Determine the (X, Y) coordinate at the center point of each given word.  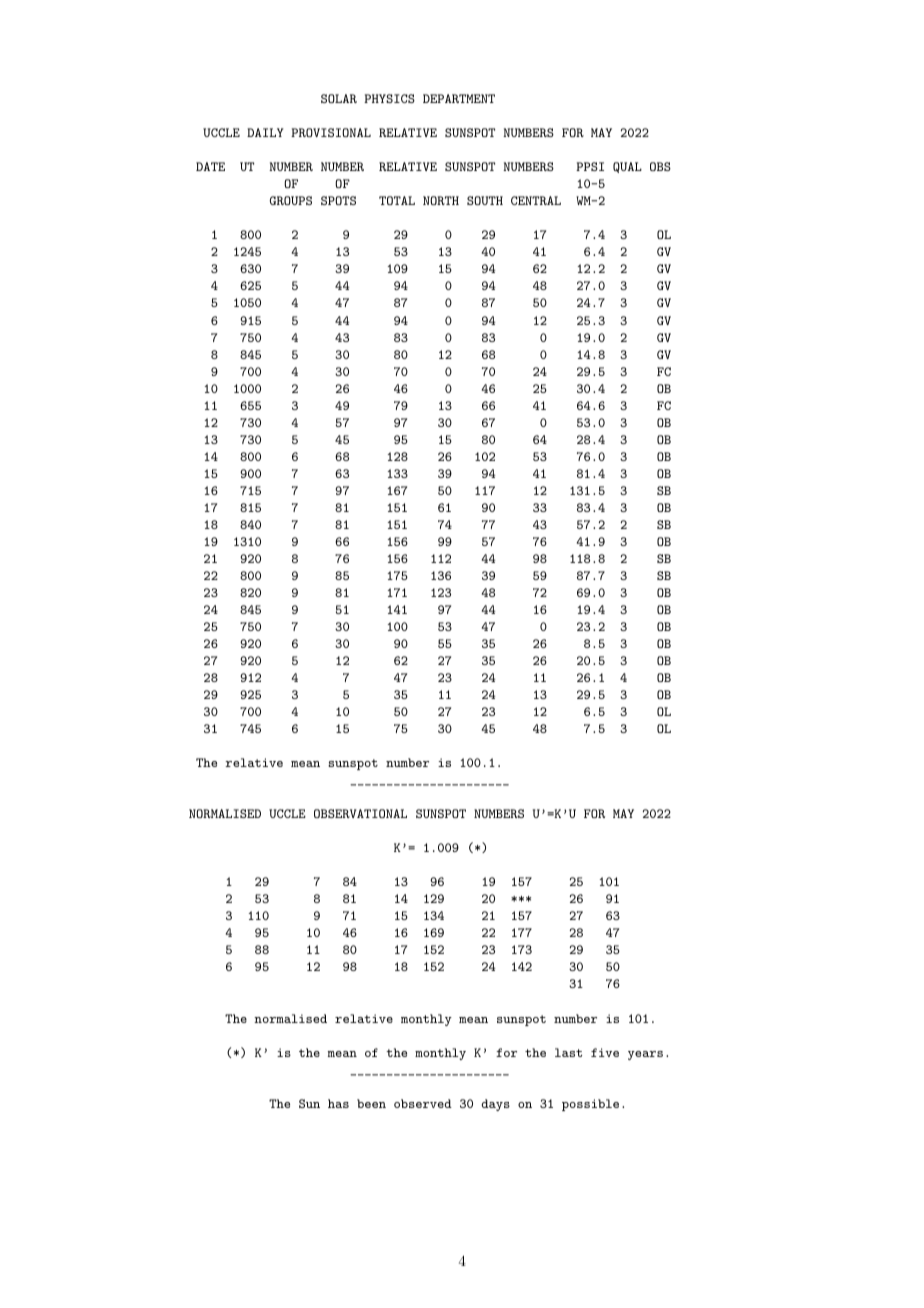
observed (423, 1103)
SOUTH (485, 200)
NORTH (441, 200)
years (645, 1055)
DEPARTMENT (459, 98)
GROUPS (290, 200)
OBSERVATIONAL (360, 813)
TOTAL (397, 200)
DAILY (265, 132)
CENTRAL (536, 200)
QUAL (627, 167)
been (371, 1103)
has (338, 1103)
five (605, 1052)
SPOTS (338, 200)
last (568, 1052)
